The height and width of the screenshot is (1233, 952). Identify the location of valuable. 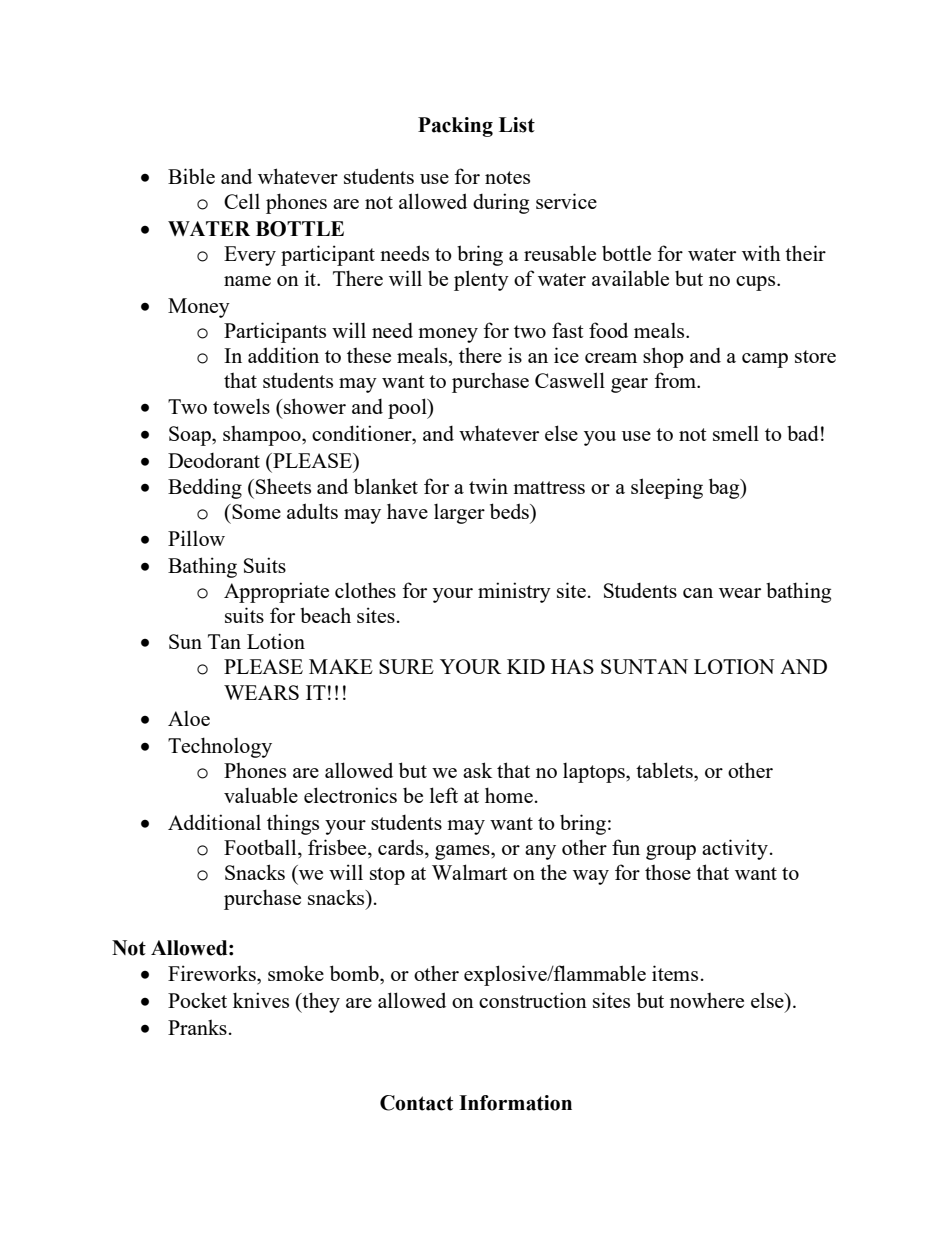
(261, 795).
